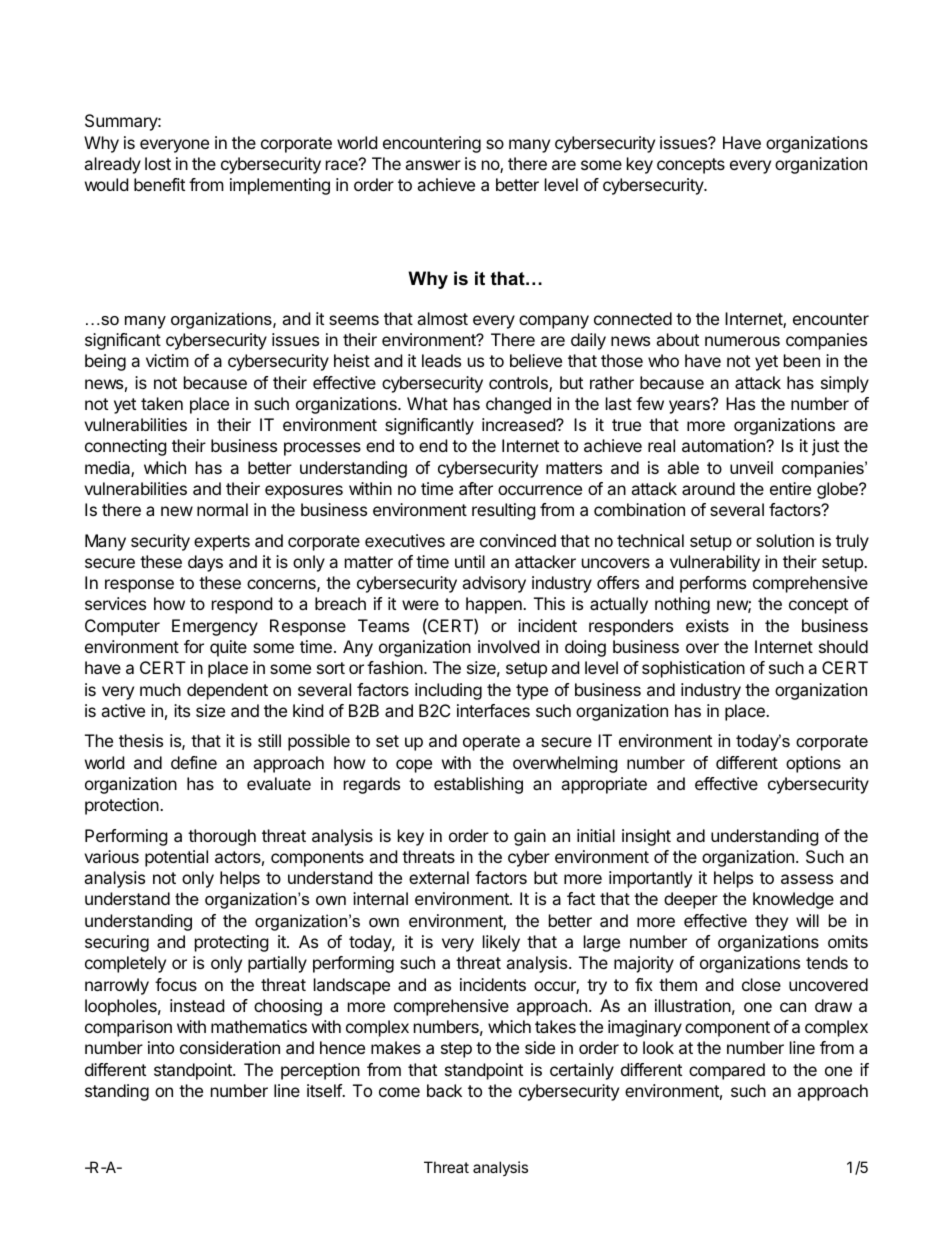 The height and width of the image is (1233, 952). I want to click on happen, so click(495, 605).
